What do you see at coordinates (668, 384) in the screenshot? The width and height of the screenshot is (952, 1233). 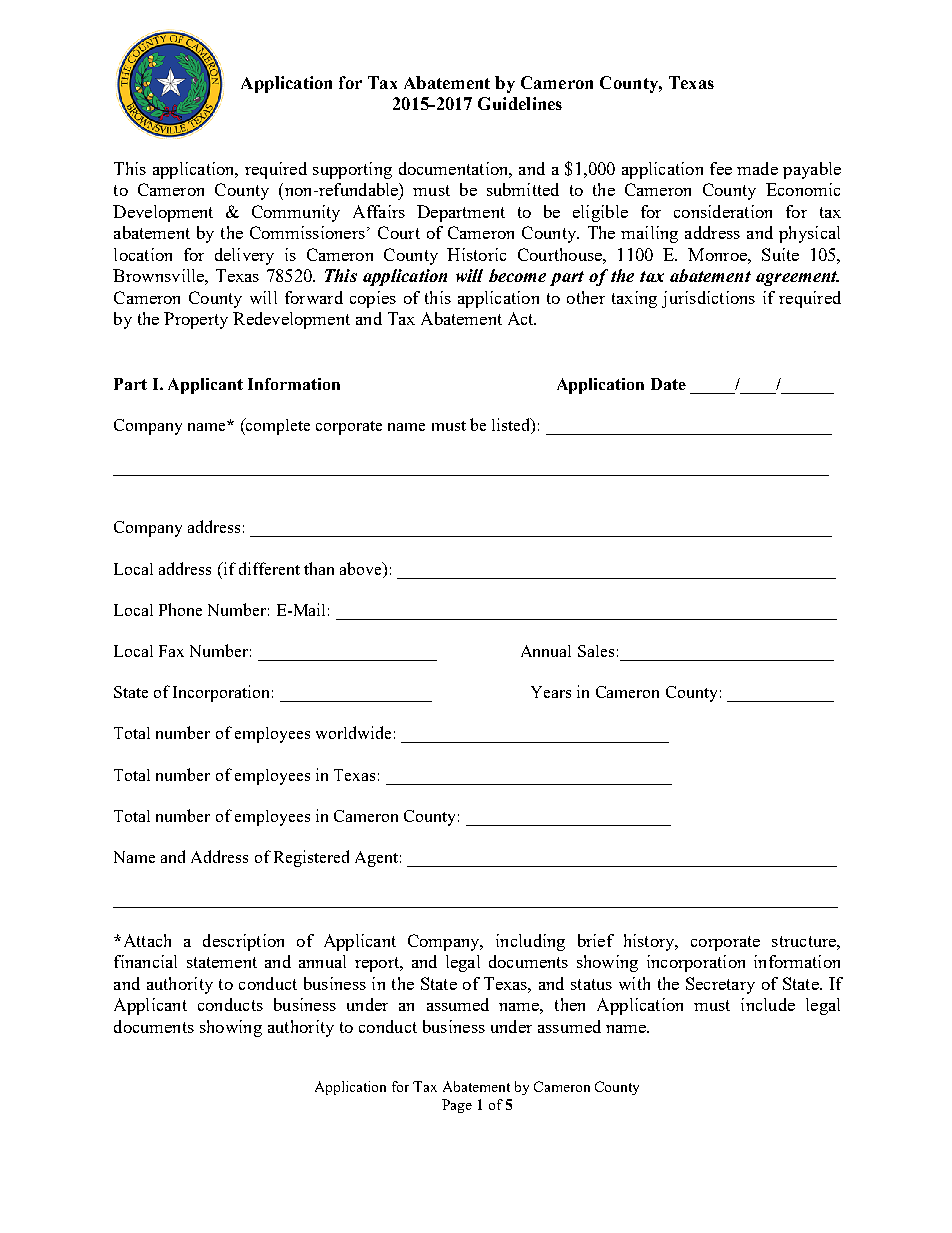 I see `Date` at bounding box center [668, 384].
